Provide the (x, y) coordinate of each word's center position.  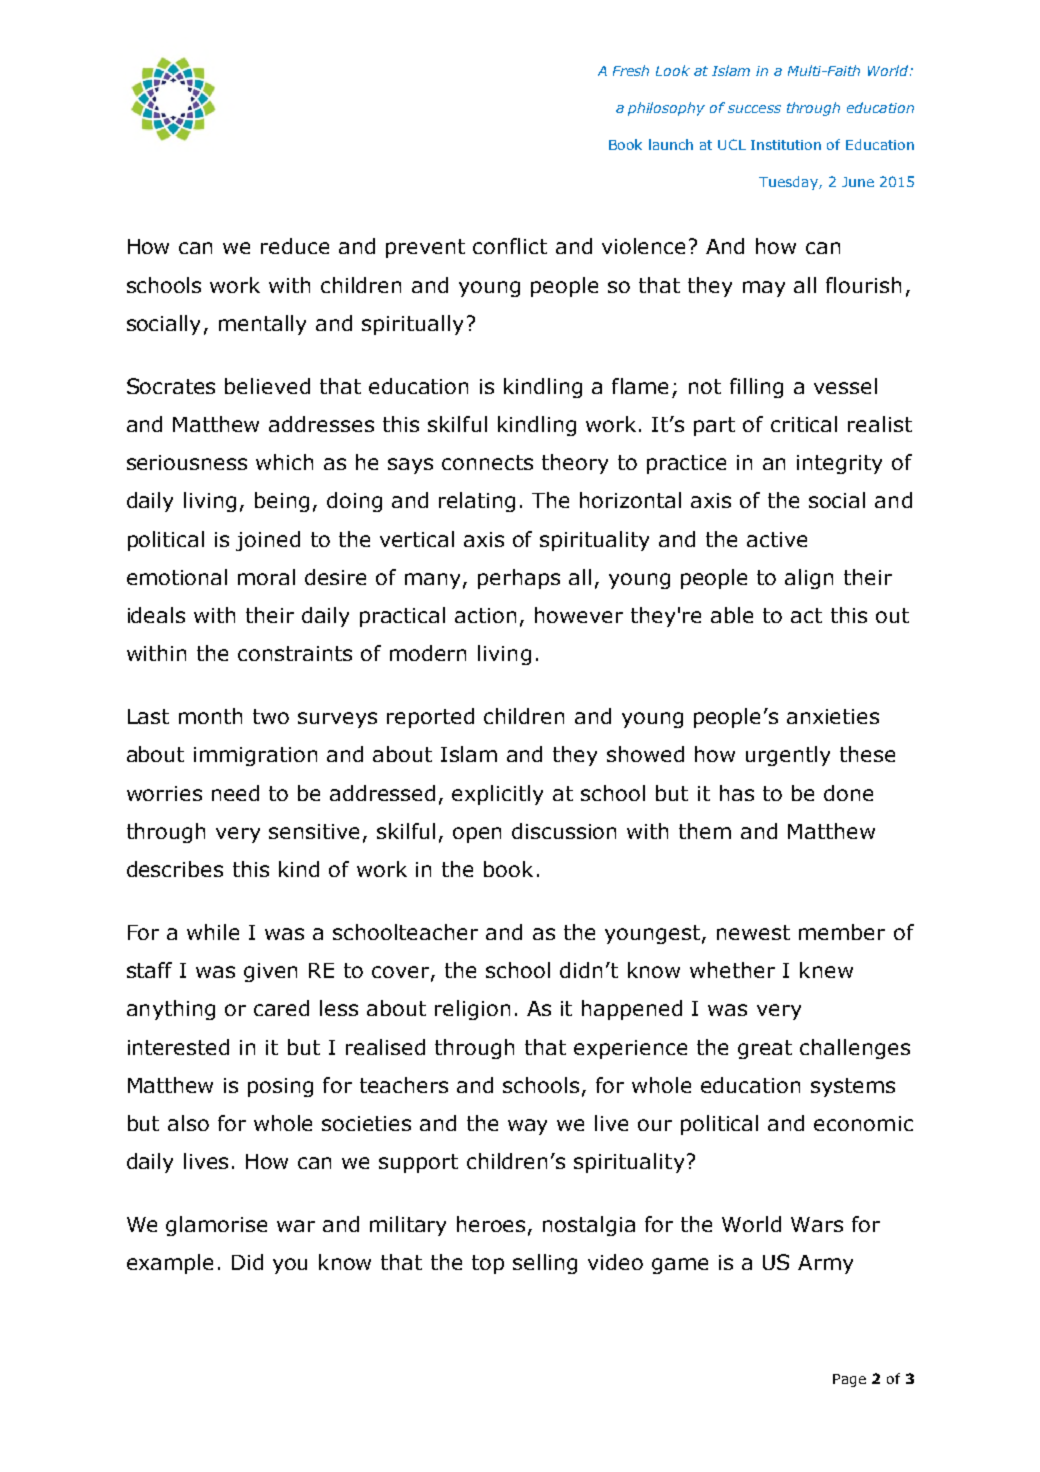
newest (753, 932)
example (170, 1264)
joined (268, 541)
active (777, 539)
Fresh (631, 70)
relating (477, 502)
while (213, 932)
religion (472, 1010)
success (754, 109)
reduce (295, 246)
